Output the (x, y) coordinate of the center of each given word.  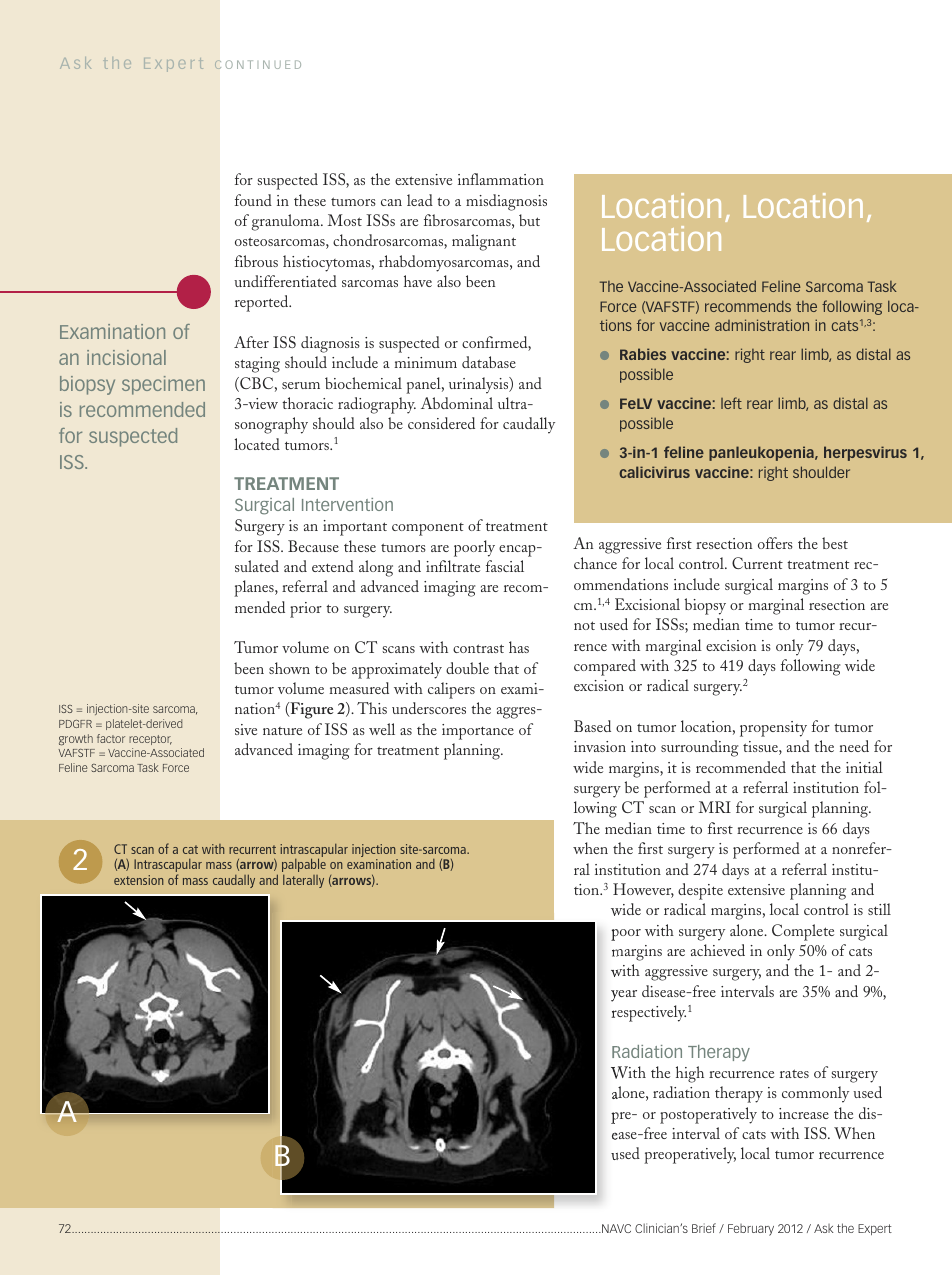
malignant (484, 242)
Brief (704, 1228)
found (253, 200)
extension (138, 880)
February (751, 1230)
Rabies (643, 354)
